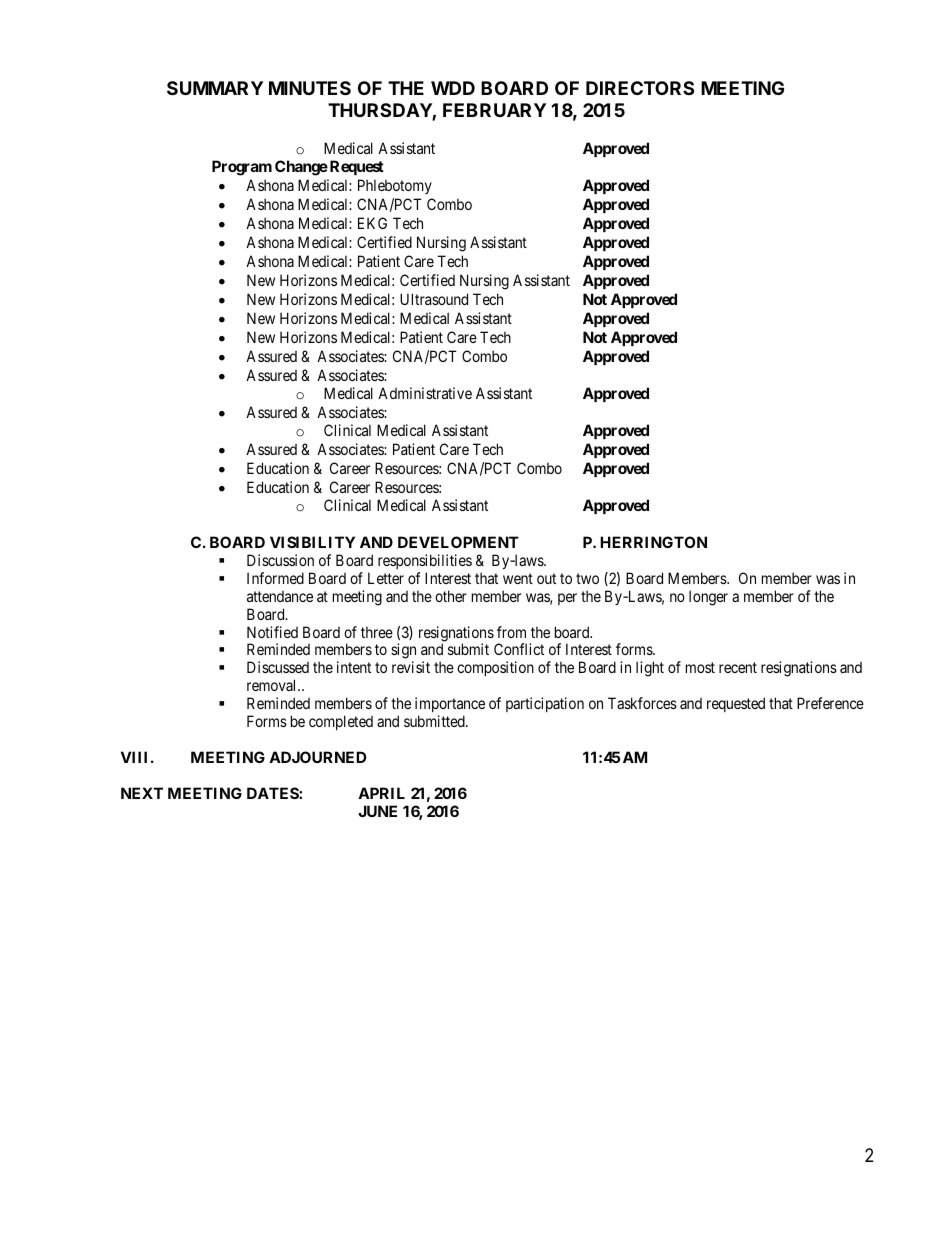  What do you see at coordinates (511, 632) in the screenshot?
I see `from` at bounding box center [511, 632].
